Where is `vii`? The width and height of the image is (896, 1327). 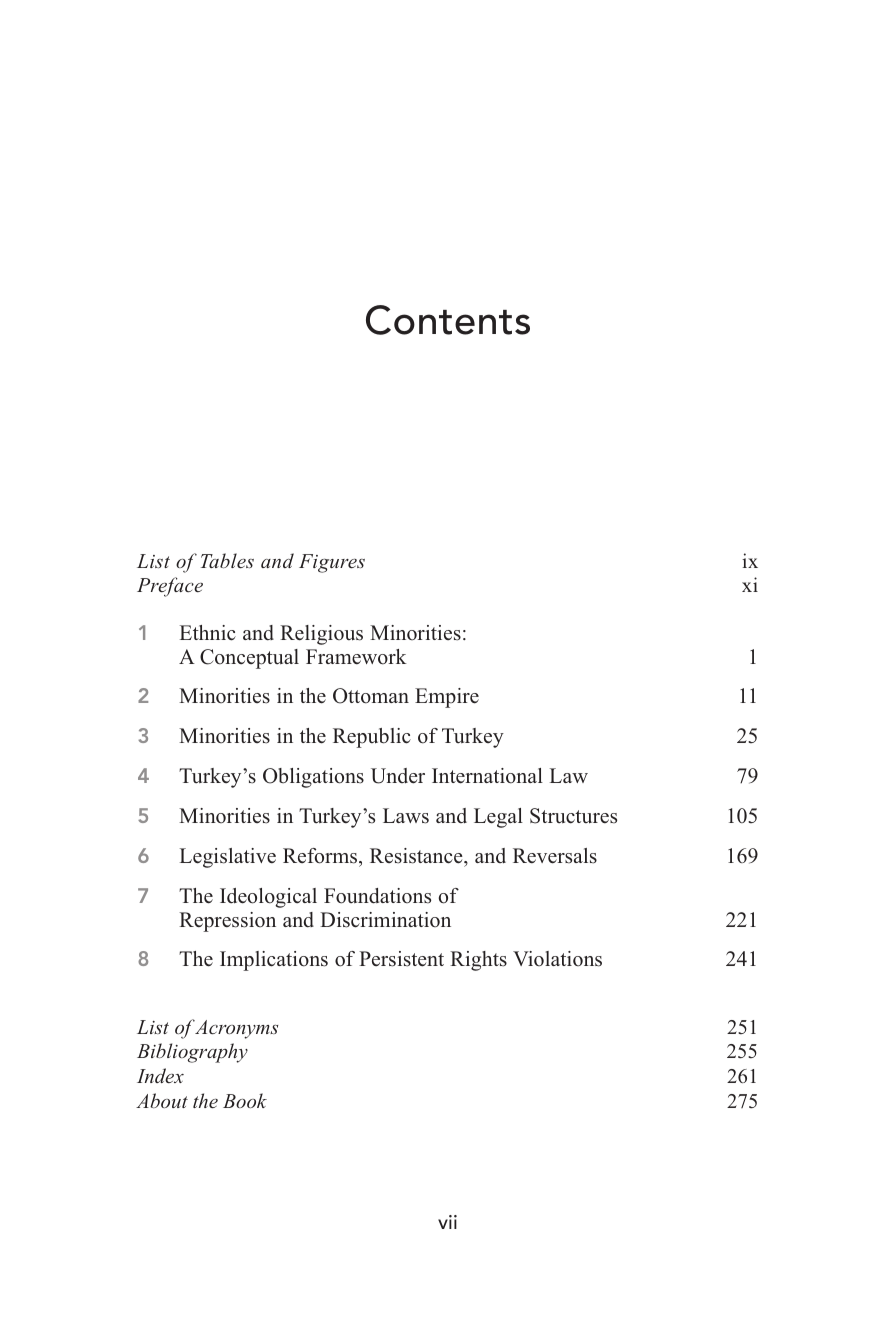 vii is located at coordinates (447, 1222).
